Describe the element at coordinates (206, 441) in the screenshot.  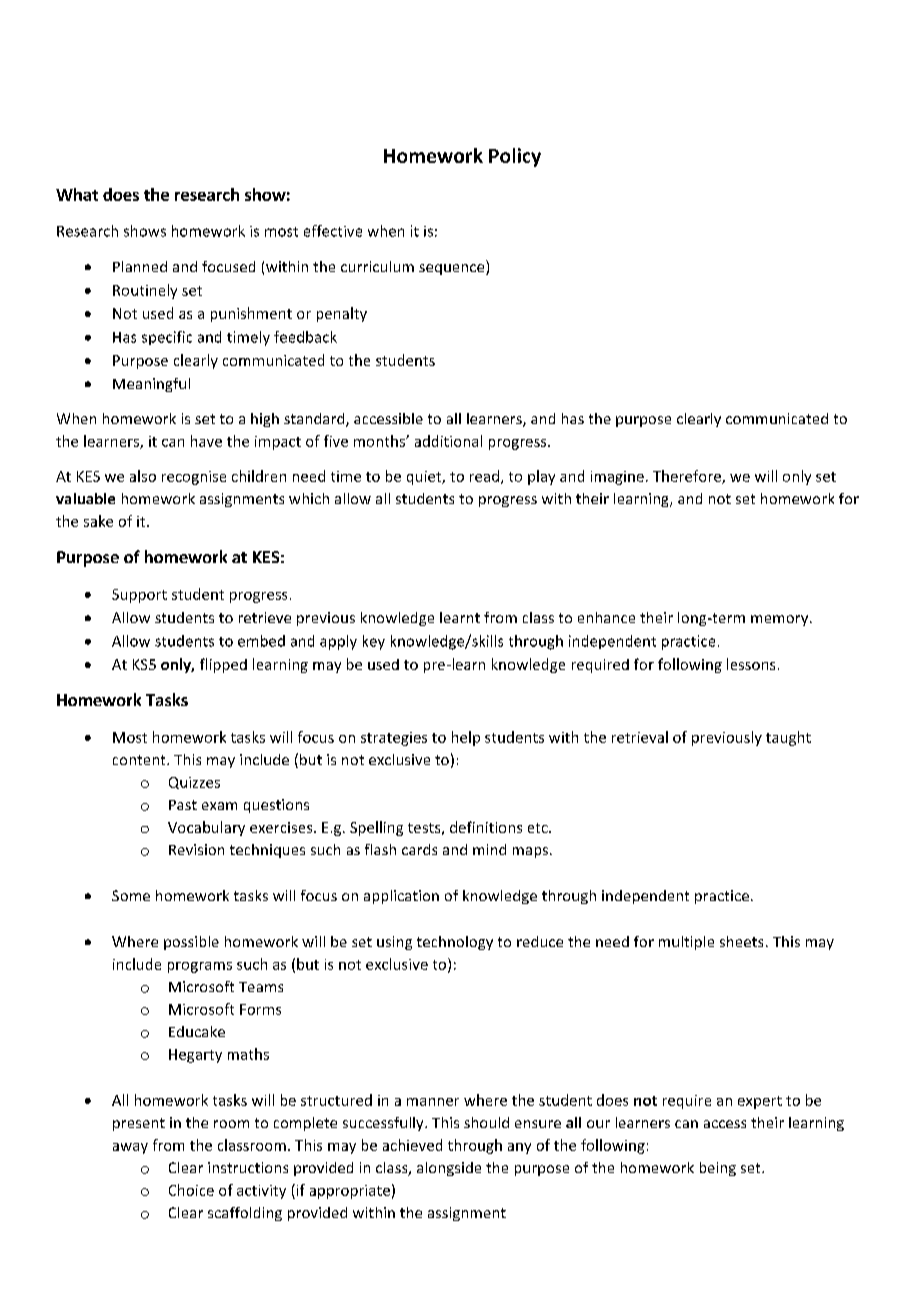
I see `have` at that location.
